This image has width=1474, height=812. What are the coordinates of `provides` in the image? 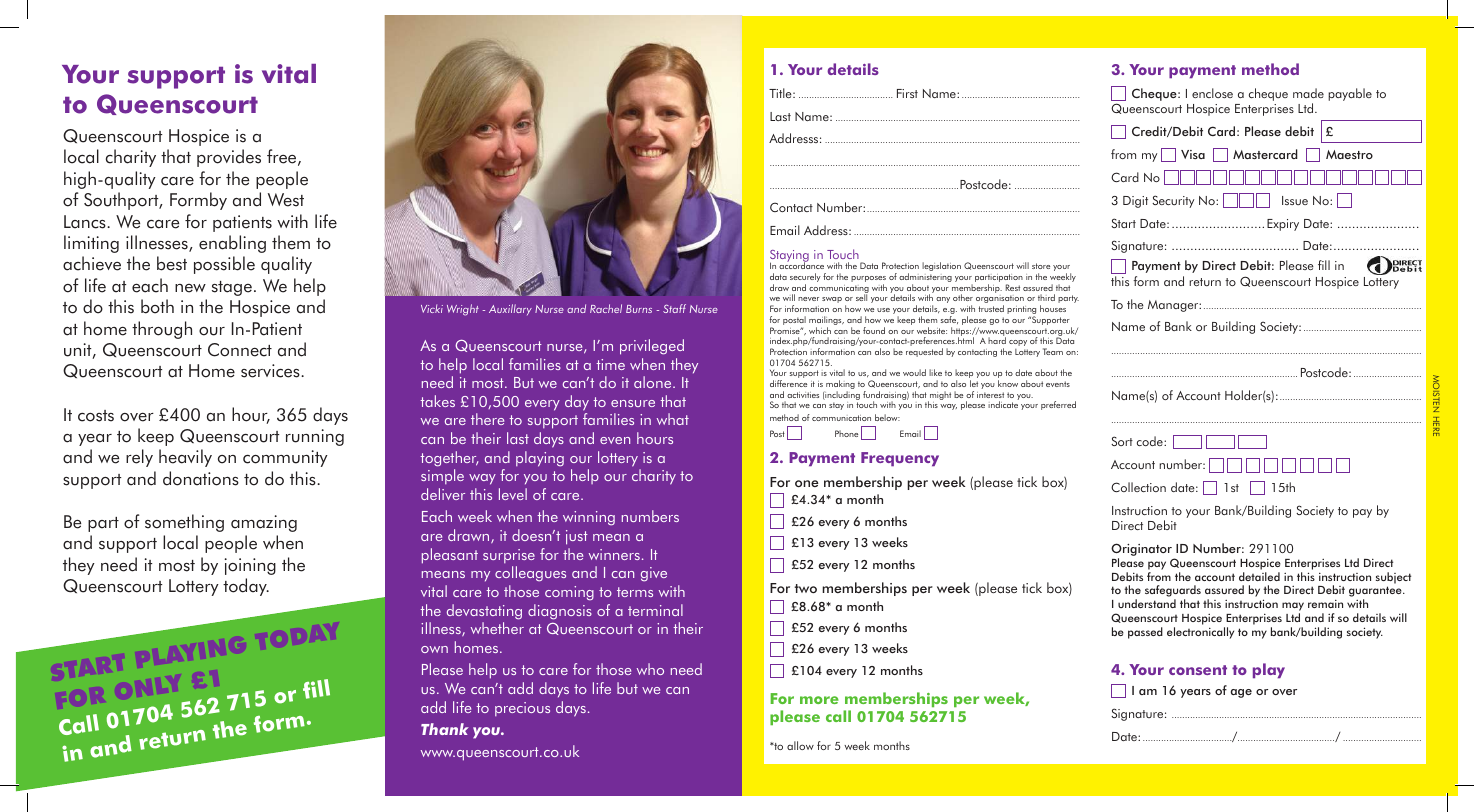 It's located at (229, 158).
